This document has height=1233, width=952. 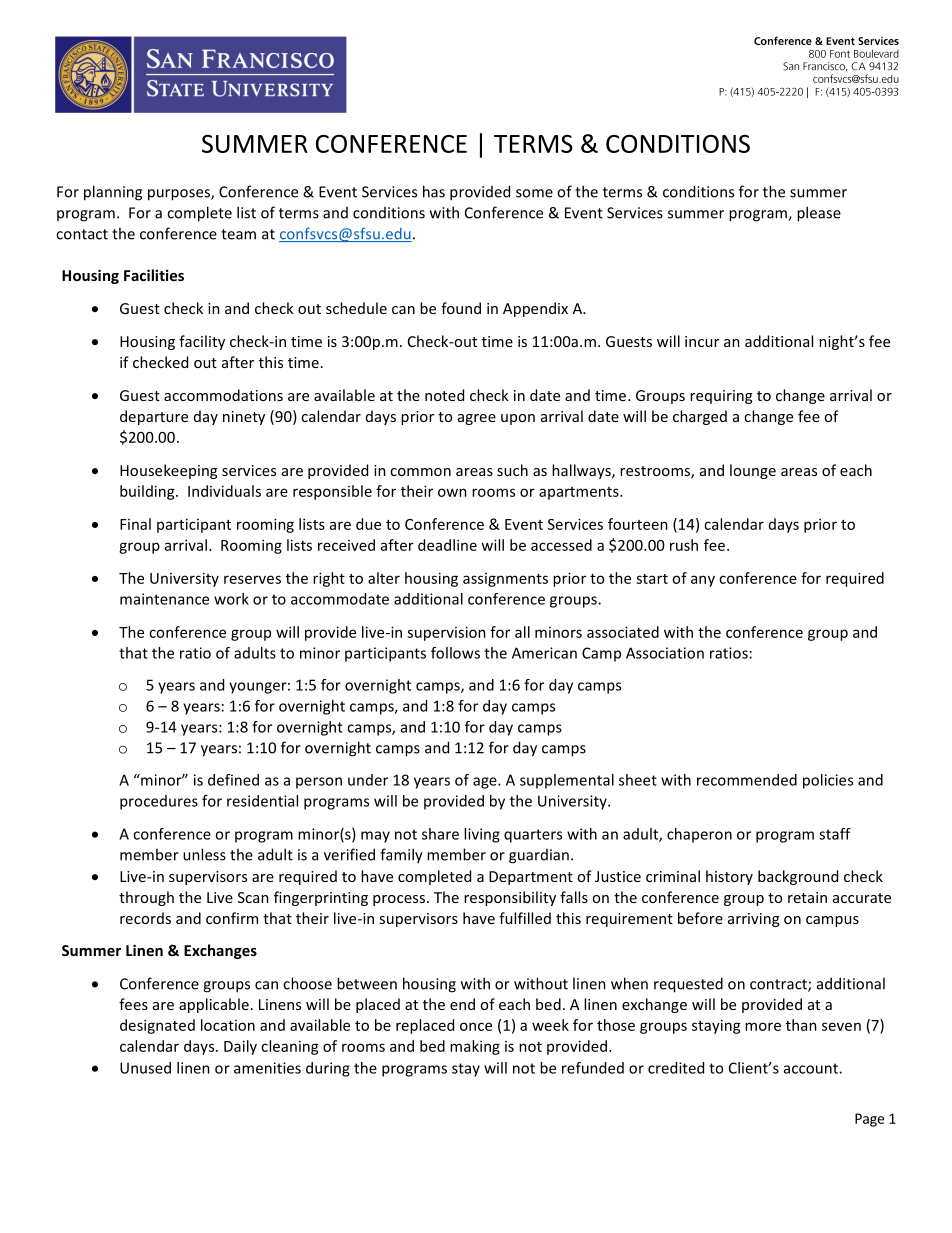 What do you see at coordinates (475, 1047) in the document?
I see `making` at bounding box center [475, 1047].
